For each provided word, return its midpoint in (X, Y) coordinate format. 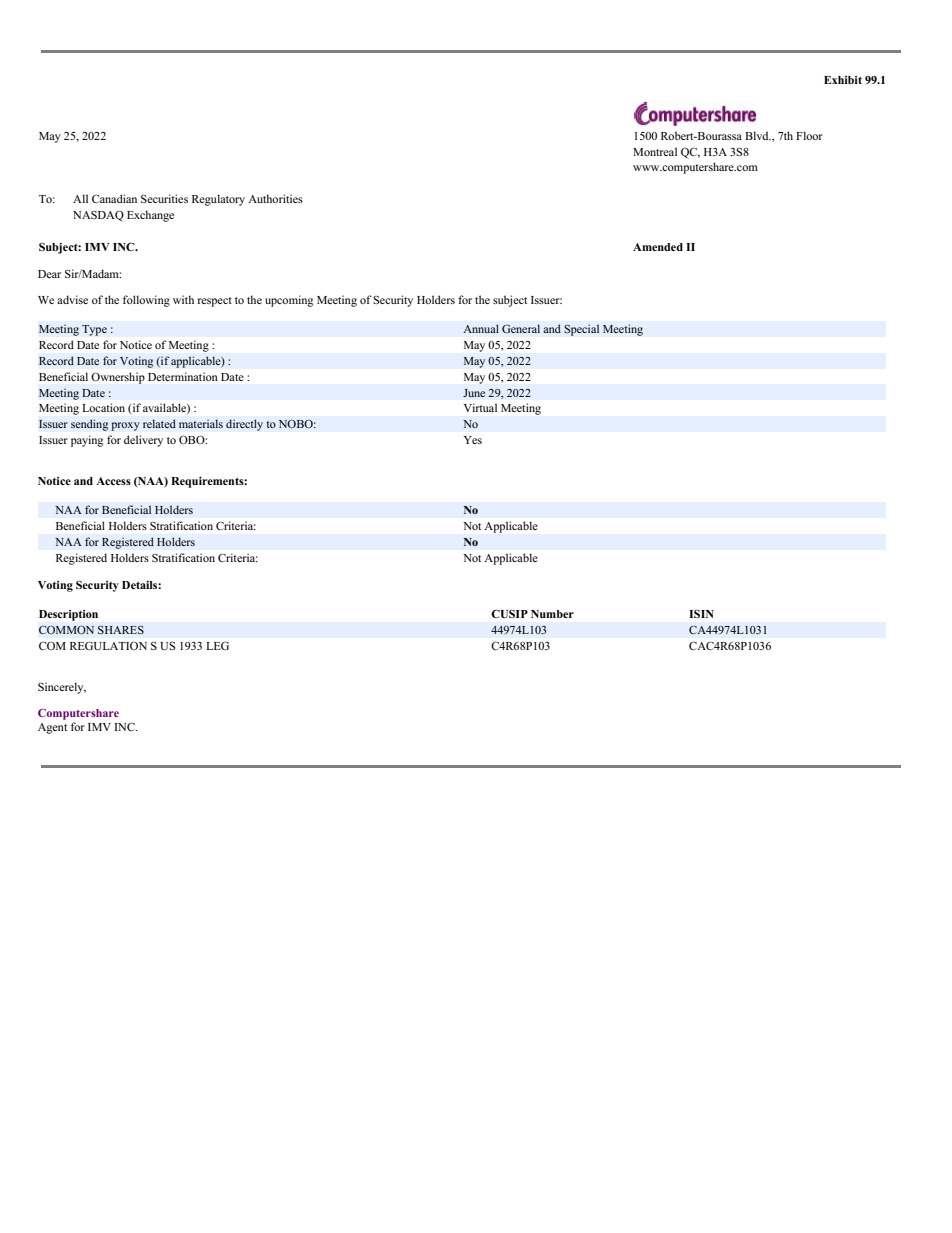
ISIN (701, 614)
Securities (164, 198)
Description (68, 615)
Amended (658, 247)
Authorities (275, 198)
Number (552, 614)
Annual (481, 328)
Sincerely (62, 688)
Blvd (758, 135)
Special (582, 330)
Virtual (480, 407)
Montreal (655, 151)
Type (94, 330)
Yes (473, 440)
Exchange (150, 216)
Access (113, 481)
